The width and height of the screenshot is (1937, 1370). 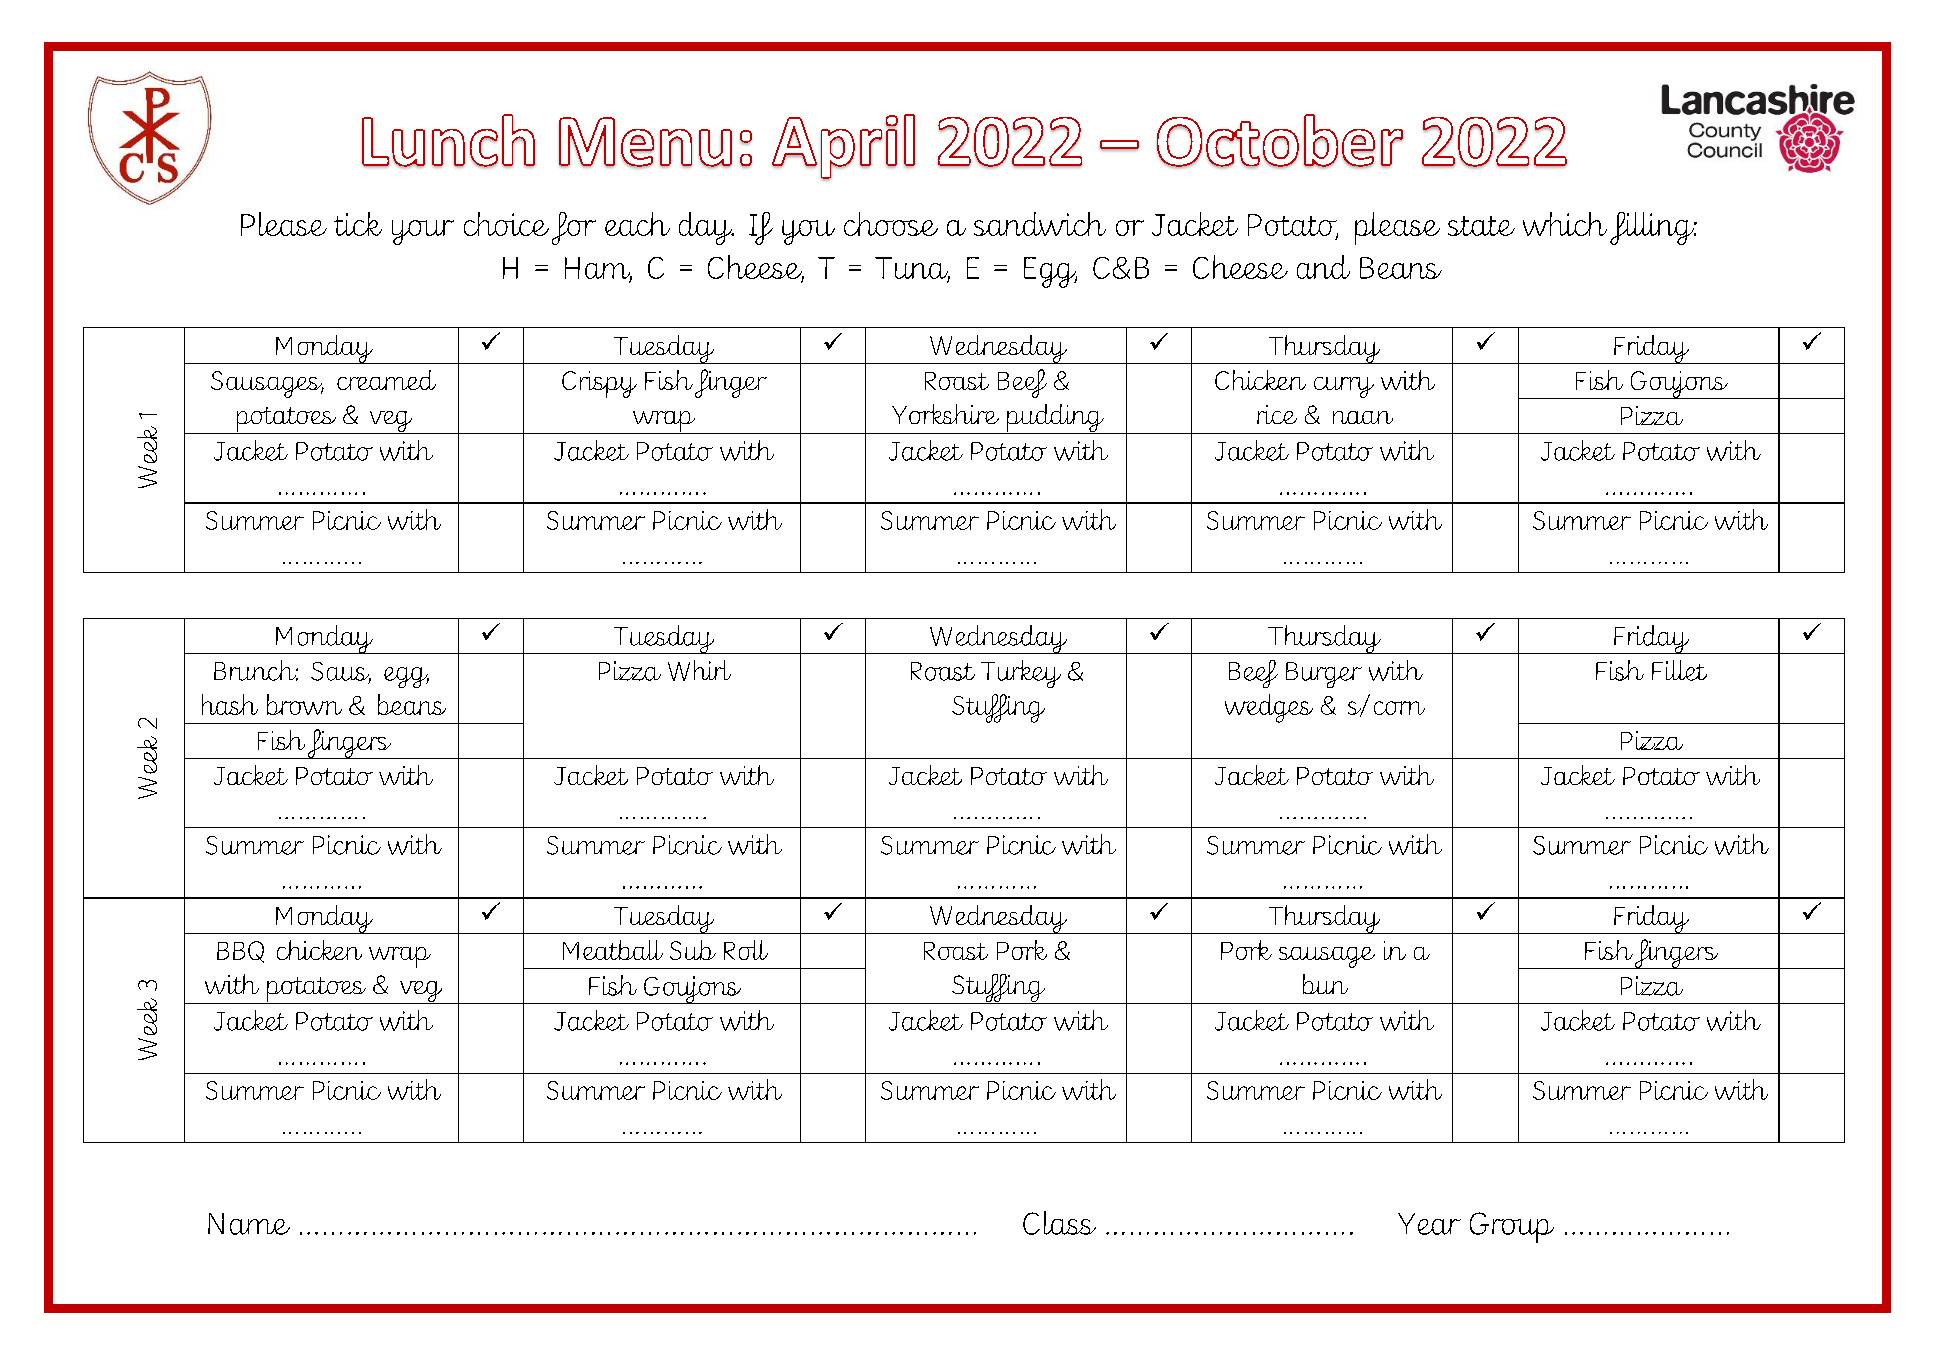 What do you see at coordinates (1679, 670) in the screenshot?
I see `Fillet` at bounding box center [1679, 670].
